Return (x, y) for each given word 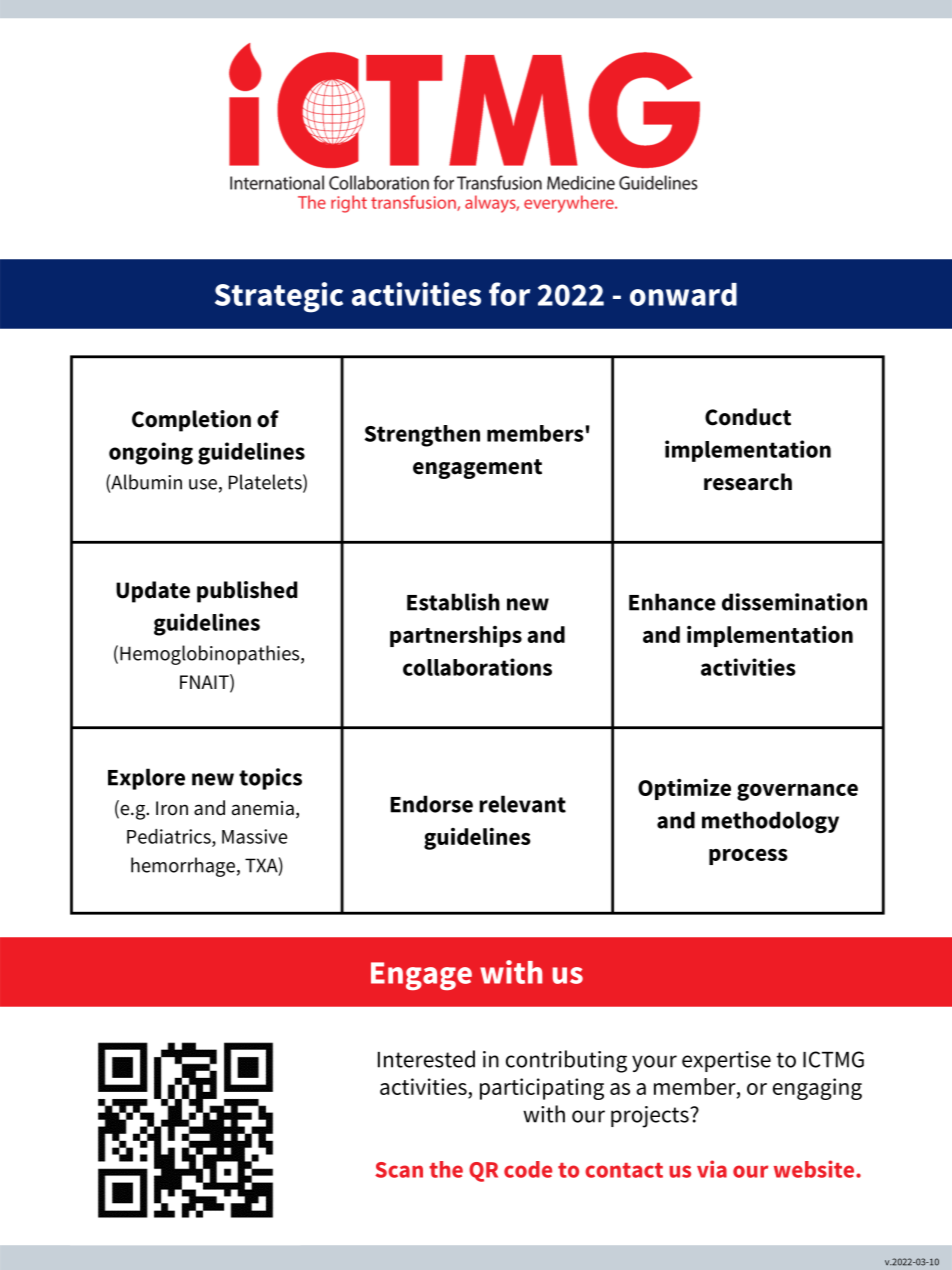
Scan (399, 1170)
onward (683, 294)
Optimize (684, 789)
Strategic (279, 297)
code (528, 1169)
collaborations (477, 667)
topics (270, 779)
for (509, 294)
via (712, 1169)
